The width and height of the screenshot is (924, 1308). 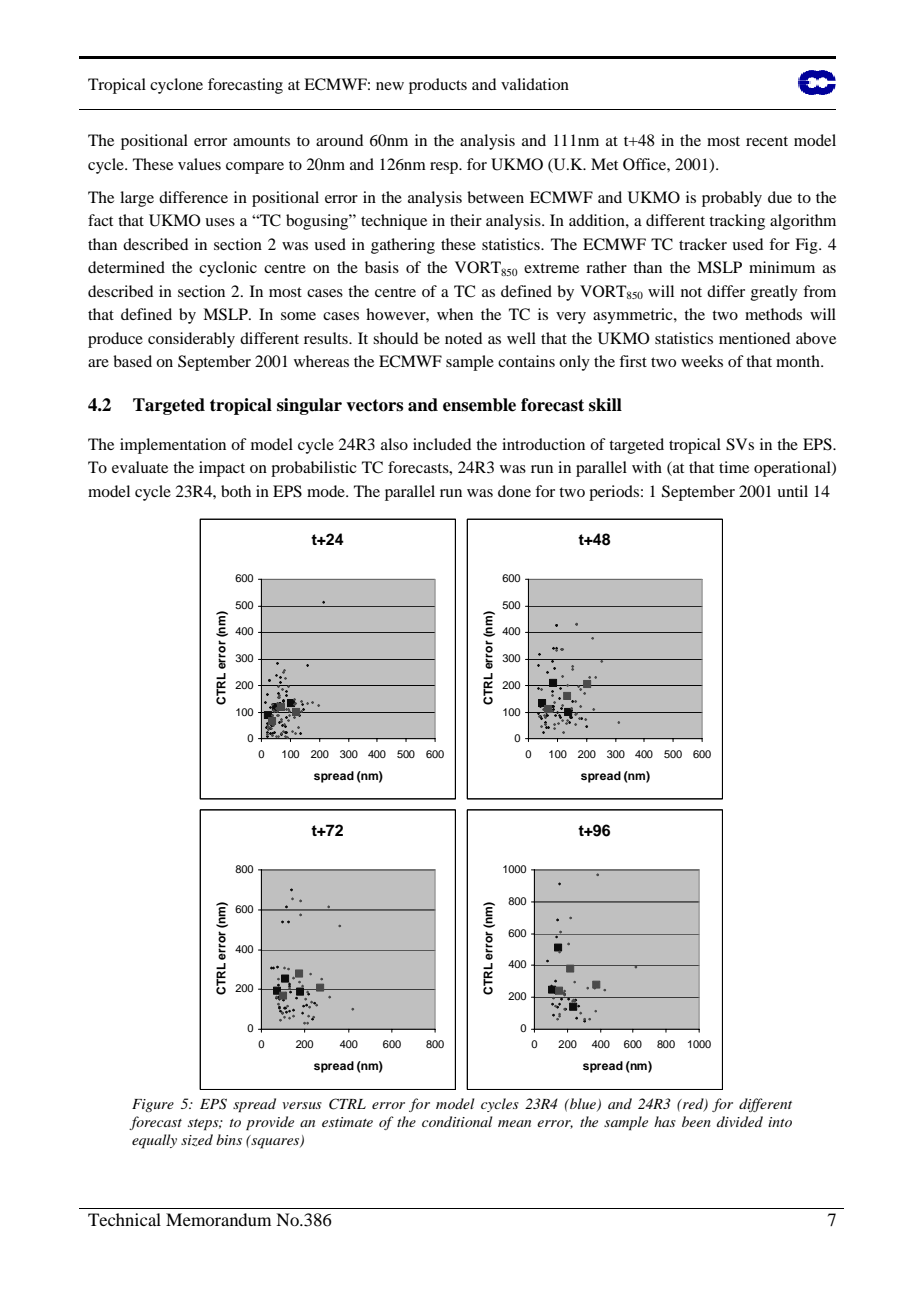 What do you see at coordinates (792, 491) in the screenshot?
I see `until` at bounding box center [792, 491].
